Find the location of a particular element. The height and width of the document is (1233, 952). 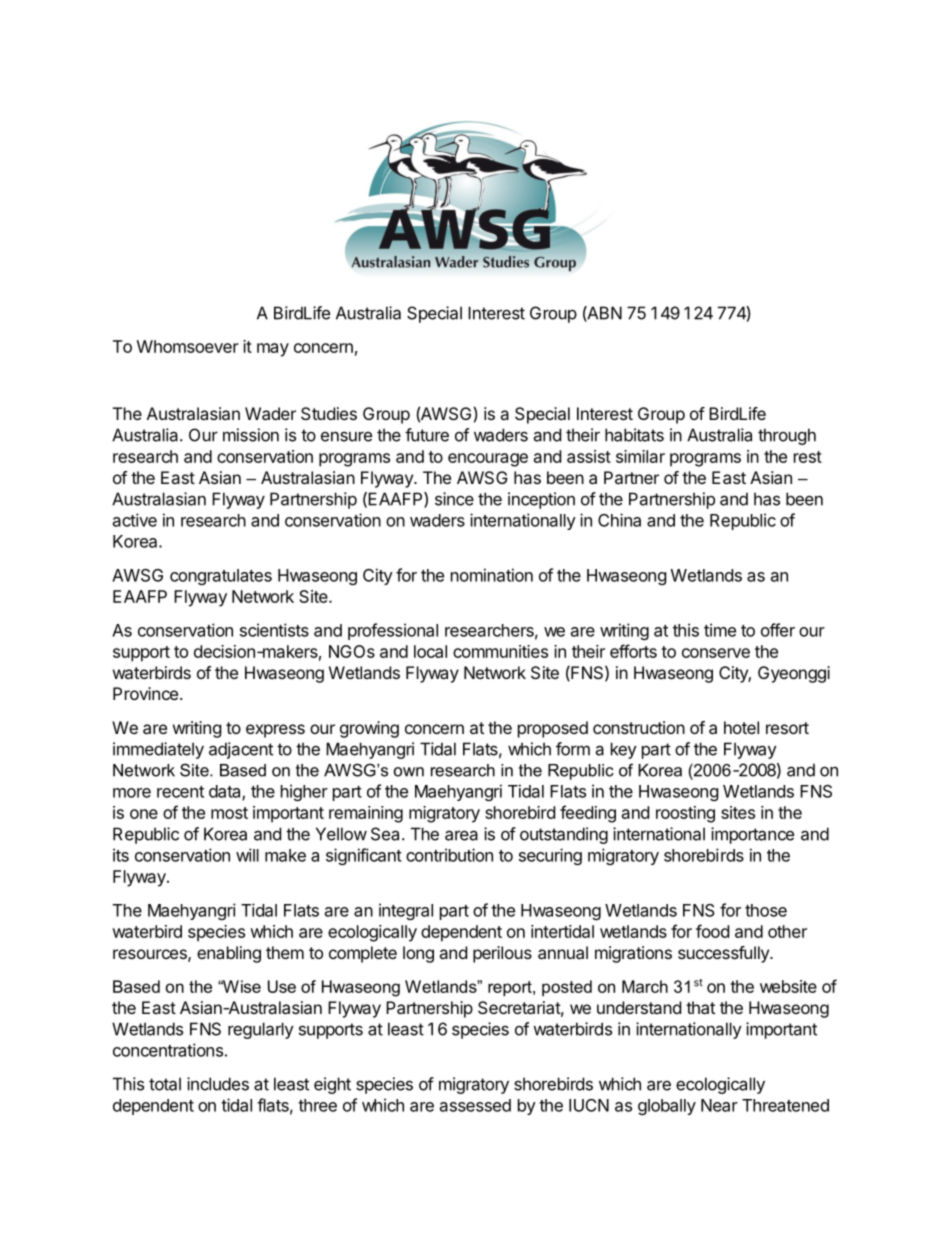

growing is located at coordinates (369, 729).
